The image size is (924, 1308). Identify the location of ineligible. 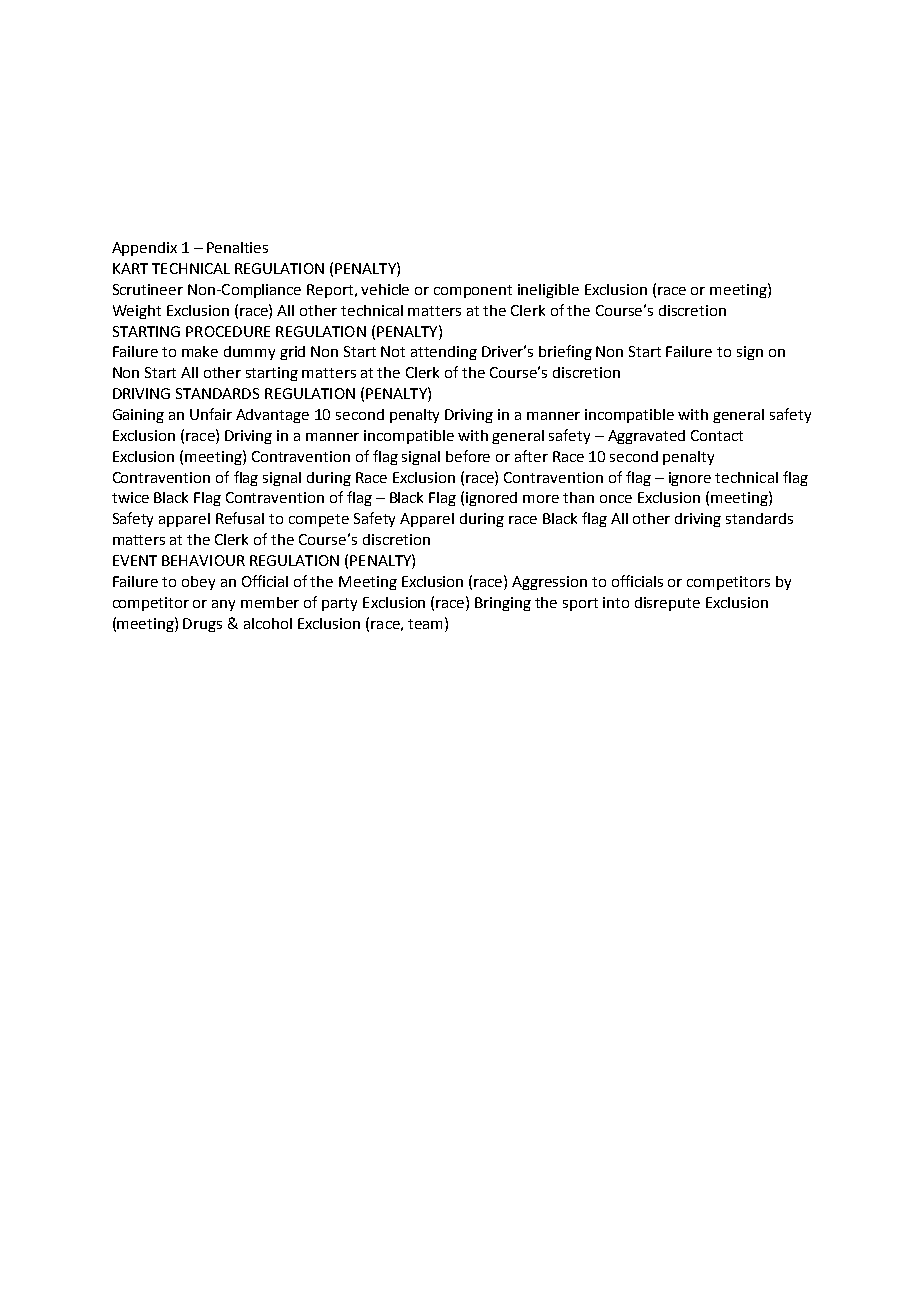
(548, 291).
